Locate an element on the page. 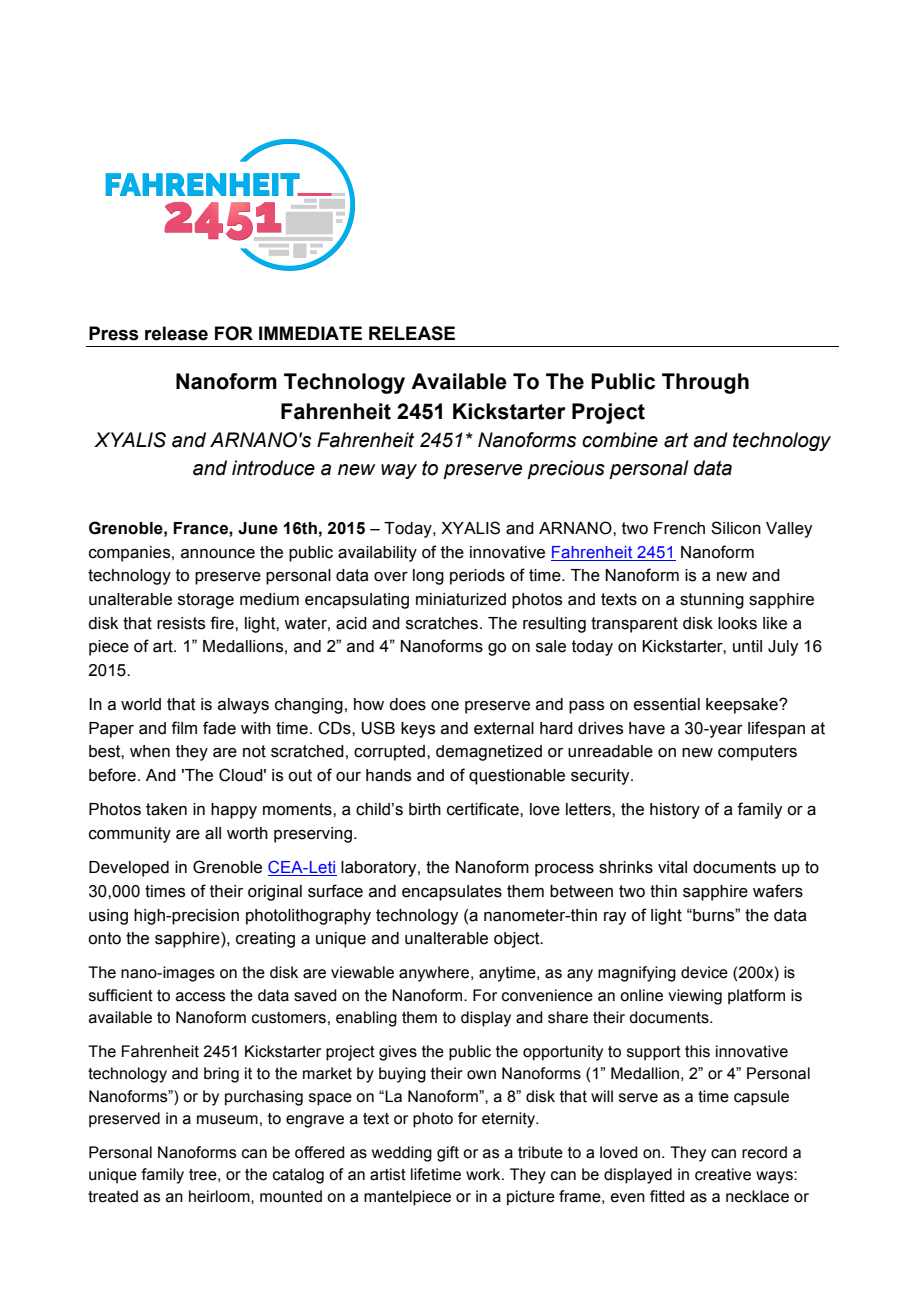  Press is located at coordinates (114, 333).
